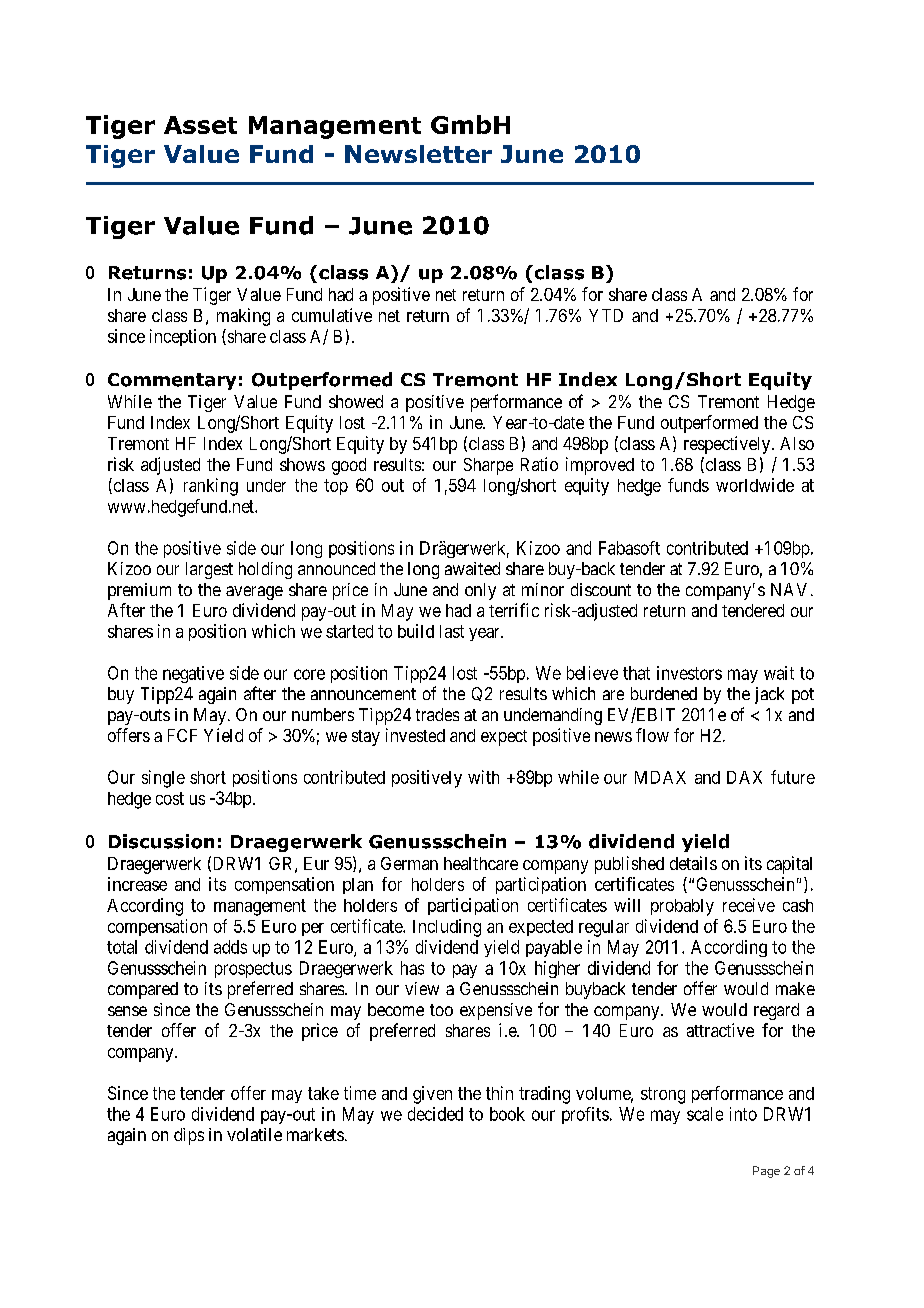 The image size is (924, 1308). I want to click on investors, so click(689, 673).
